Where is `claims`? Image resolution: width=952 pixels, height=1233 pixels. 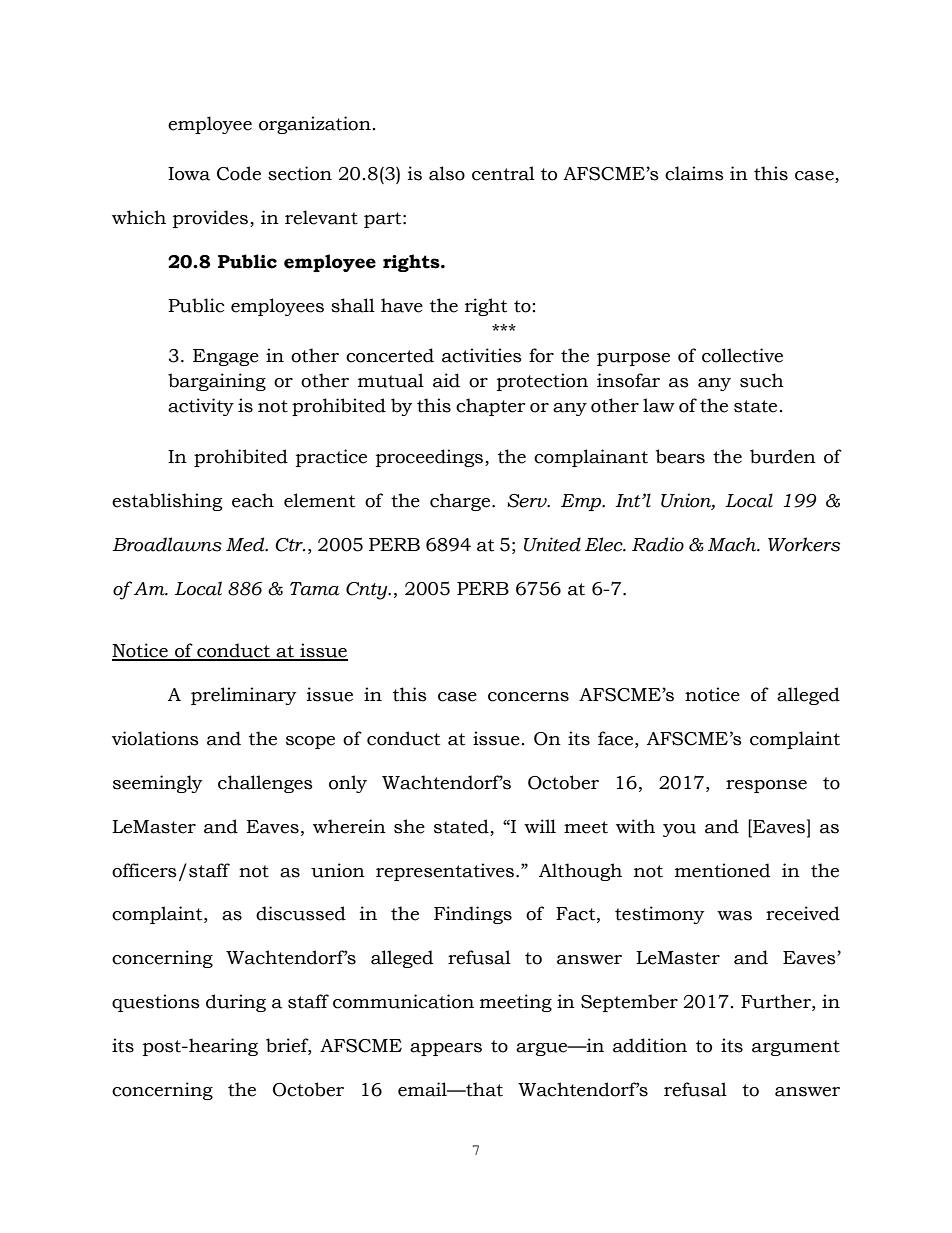 claims is located at coordinates (694, 173).
